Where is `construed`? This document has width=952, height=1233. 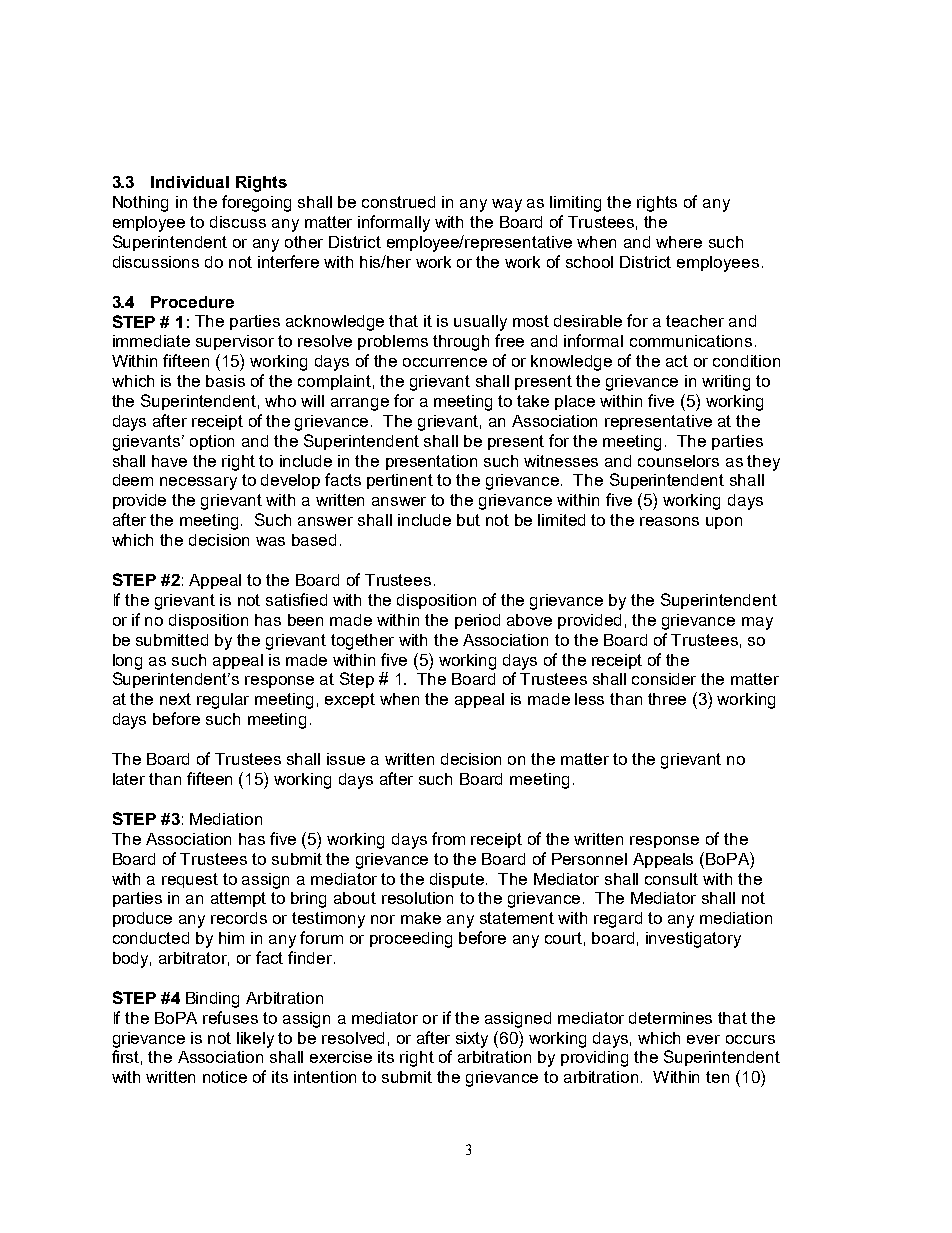 construed is located at coordinates (398, 202).
